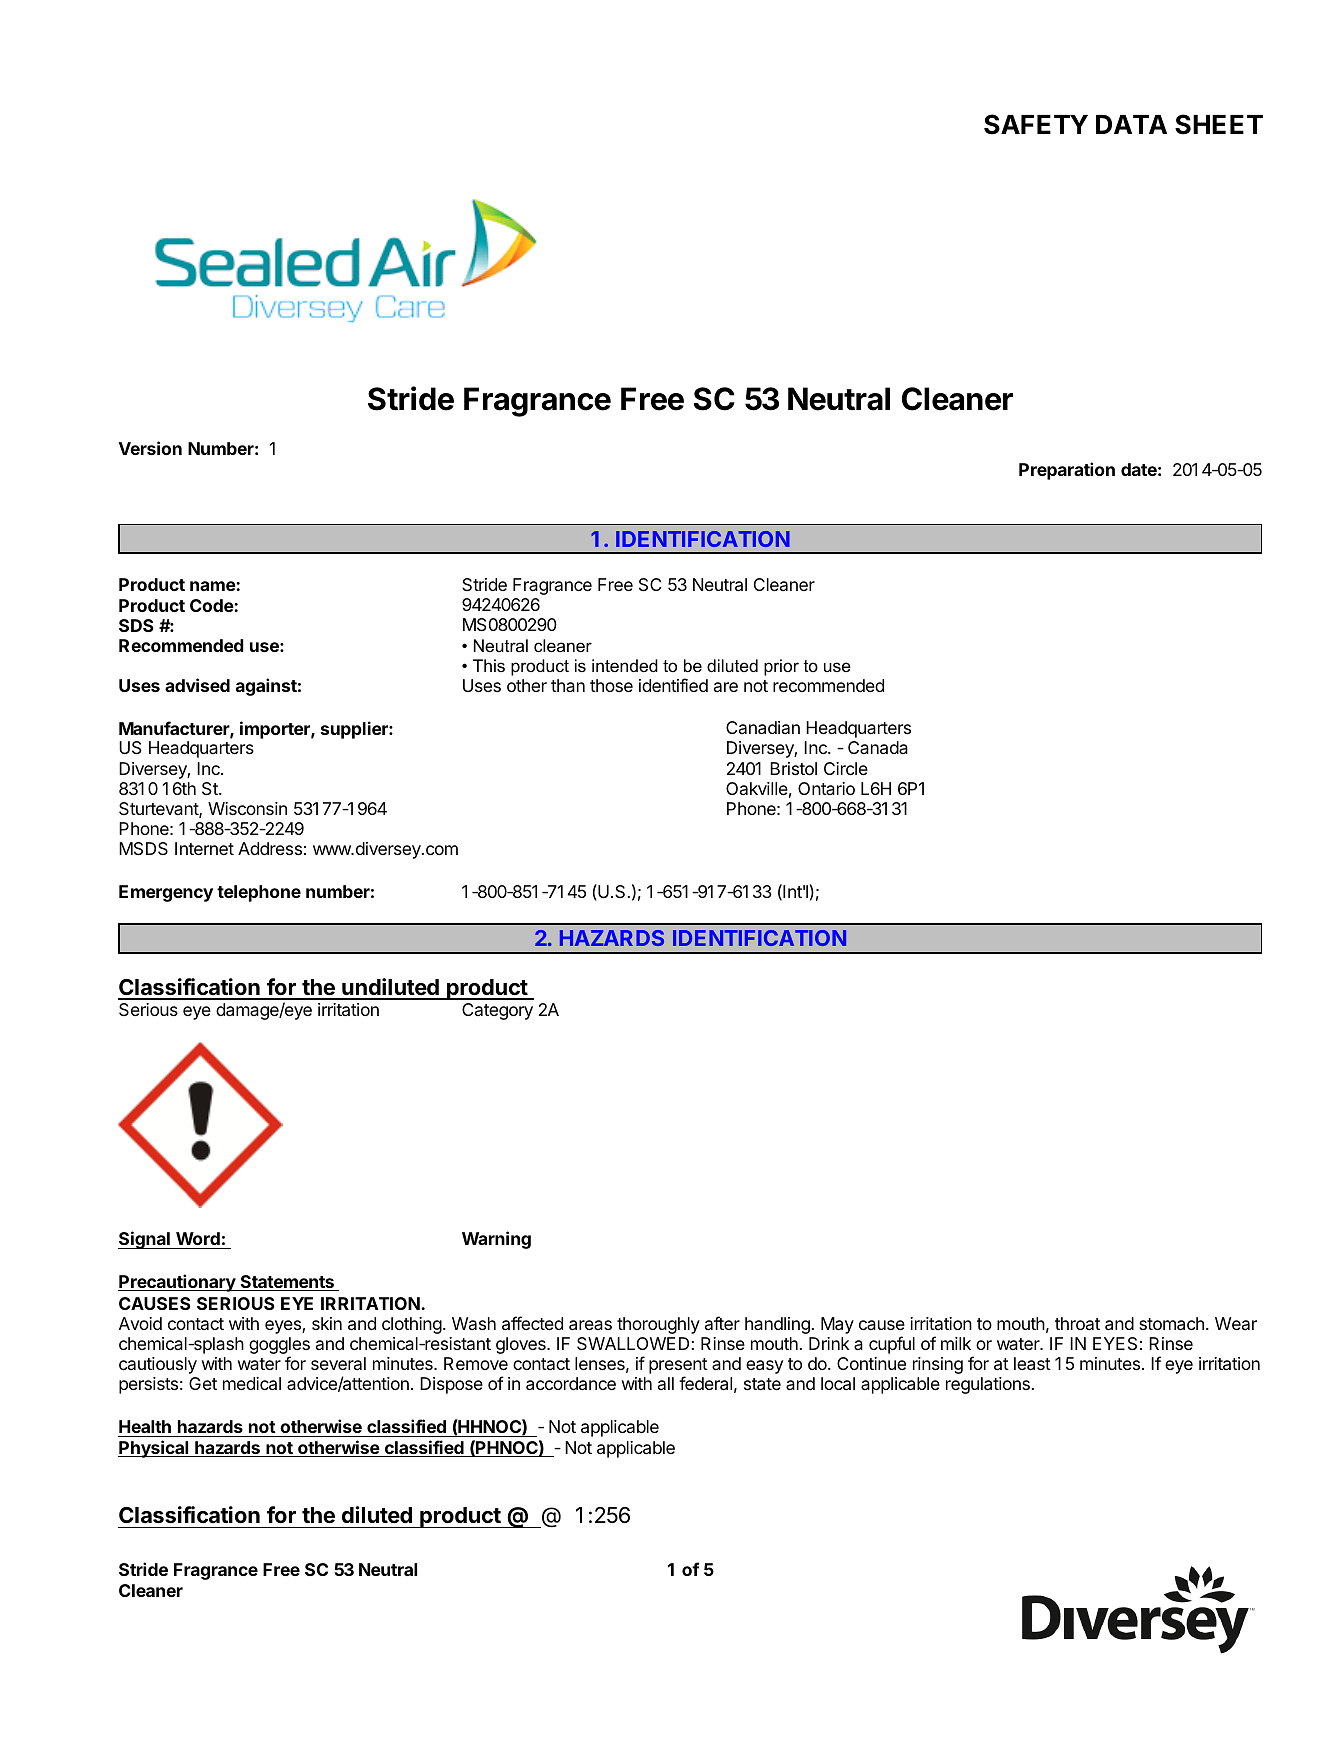  I want to click on Canada, so click(878, 748).
